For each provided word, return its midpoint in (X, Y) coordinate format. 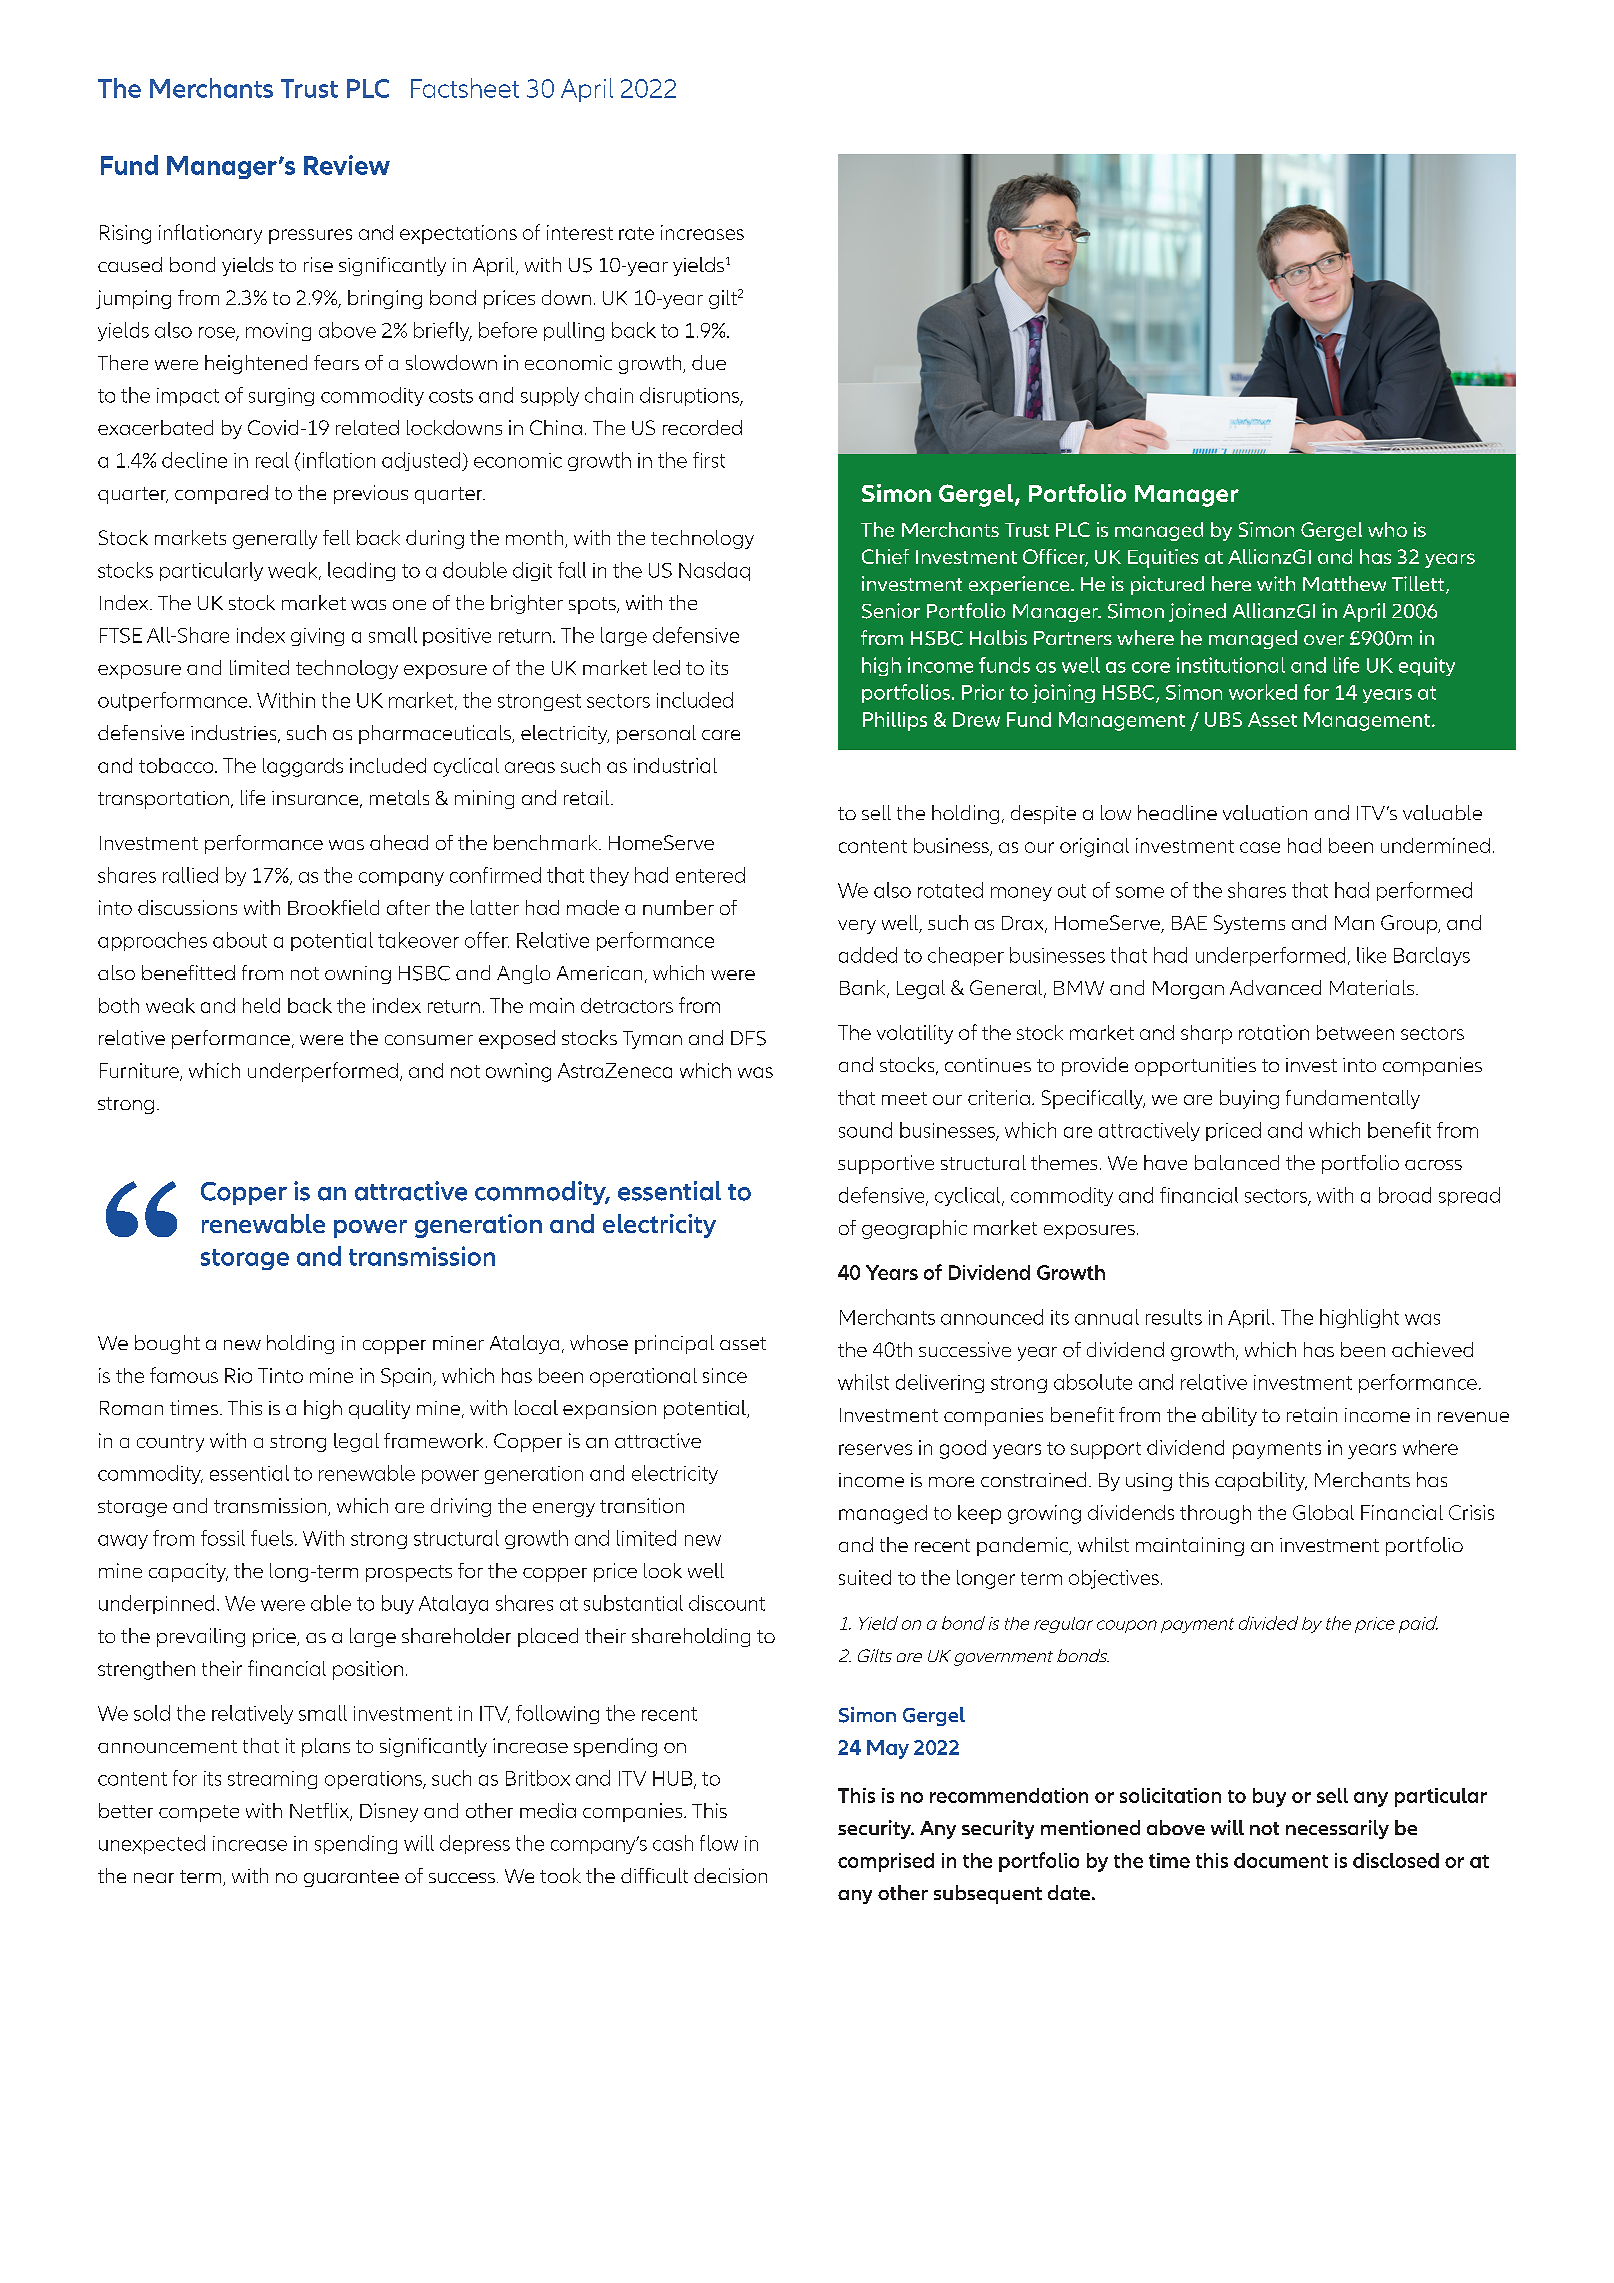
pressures (310, 236)
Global (1323, 1512)
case (1260, 847)
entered (710, 875)
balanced (1237, 1162)
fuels (272, 1538)
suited (865, 1577)
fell (336, 537)
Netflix (320, 1812)
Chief (885, 556)
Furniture (140, 1071)
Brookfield (333, 907)
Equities (1163, 558)
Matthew (1344, 583)
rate (636, 233)
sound (865, 1130)
